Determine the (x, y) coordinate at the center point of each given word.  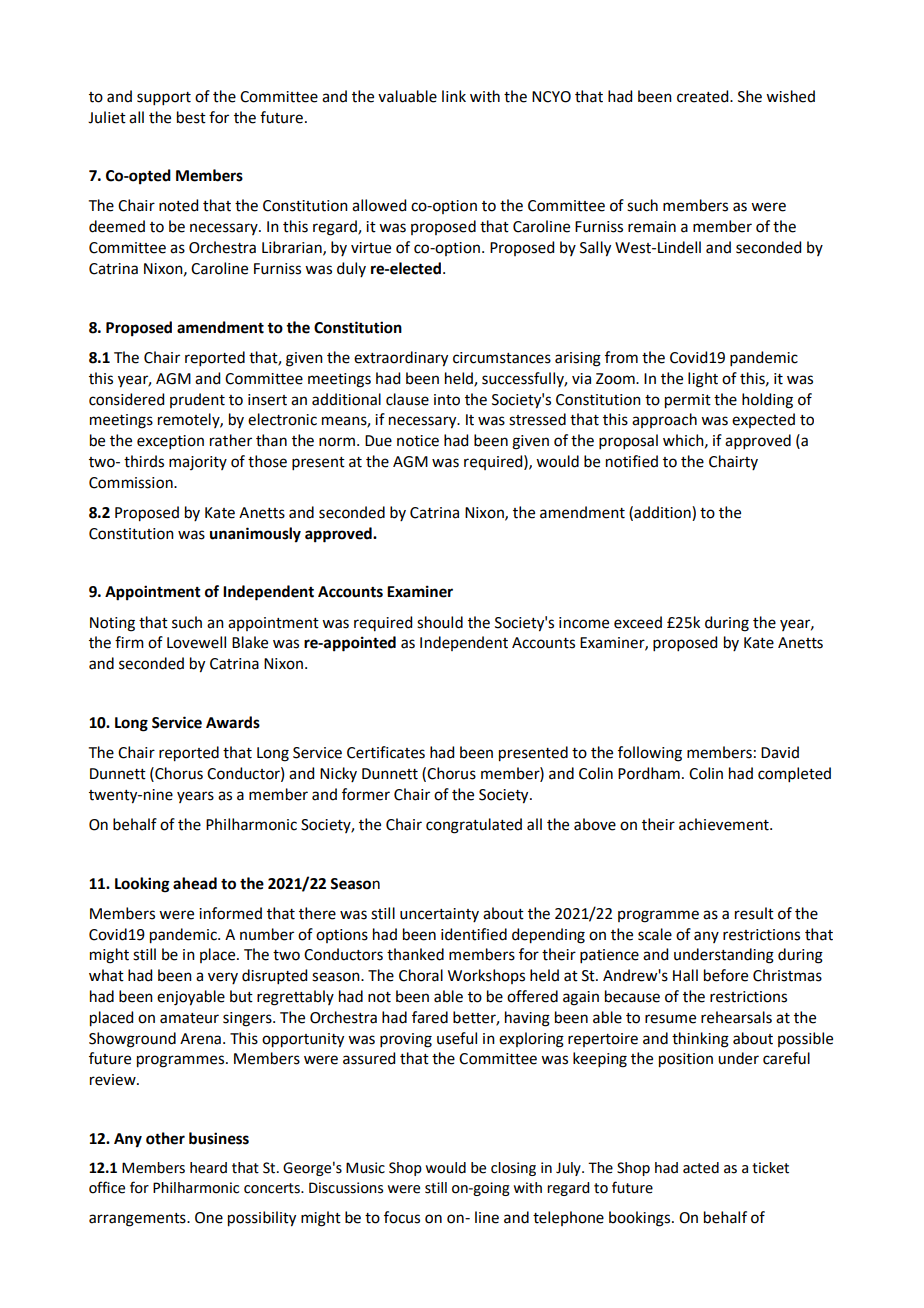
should (440, 622)
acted (701, 1168)
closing (513, 1169)
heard (208, 1168)
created (704, 96)
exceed (638, 622)
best (191, 117)
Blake (250, 642)
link (454, 96)
